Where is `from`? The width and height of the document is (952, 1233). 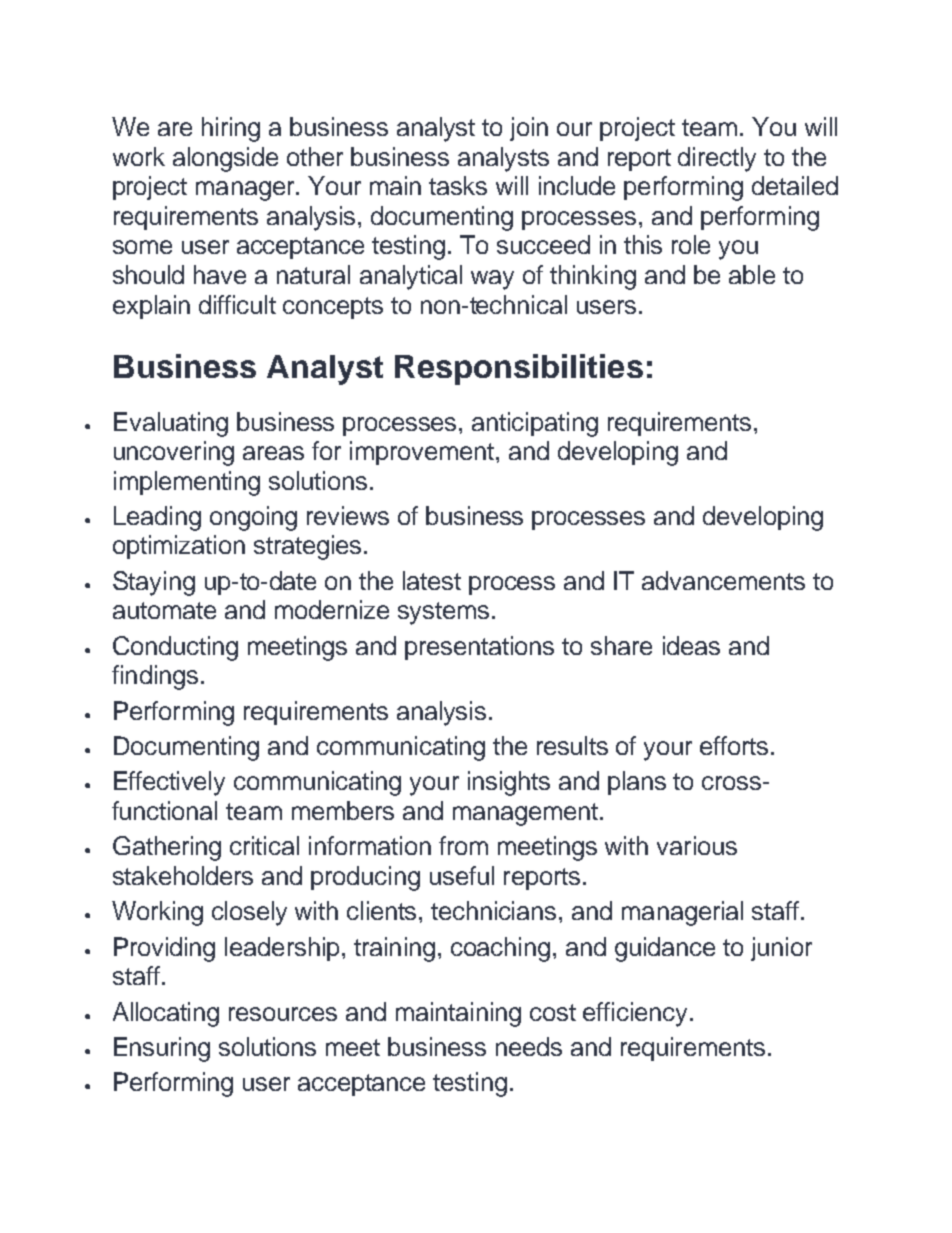
from is located at coordinates (463, 845).
